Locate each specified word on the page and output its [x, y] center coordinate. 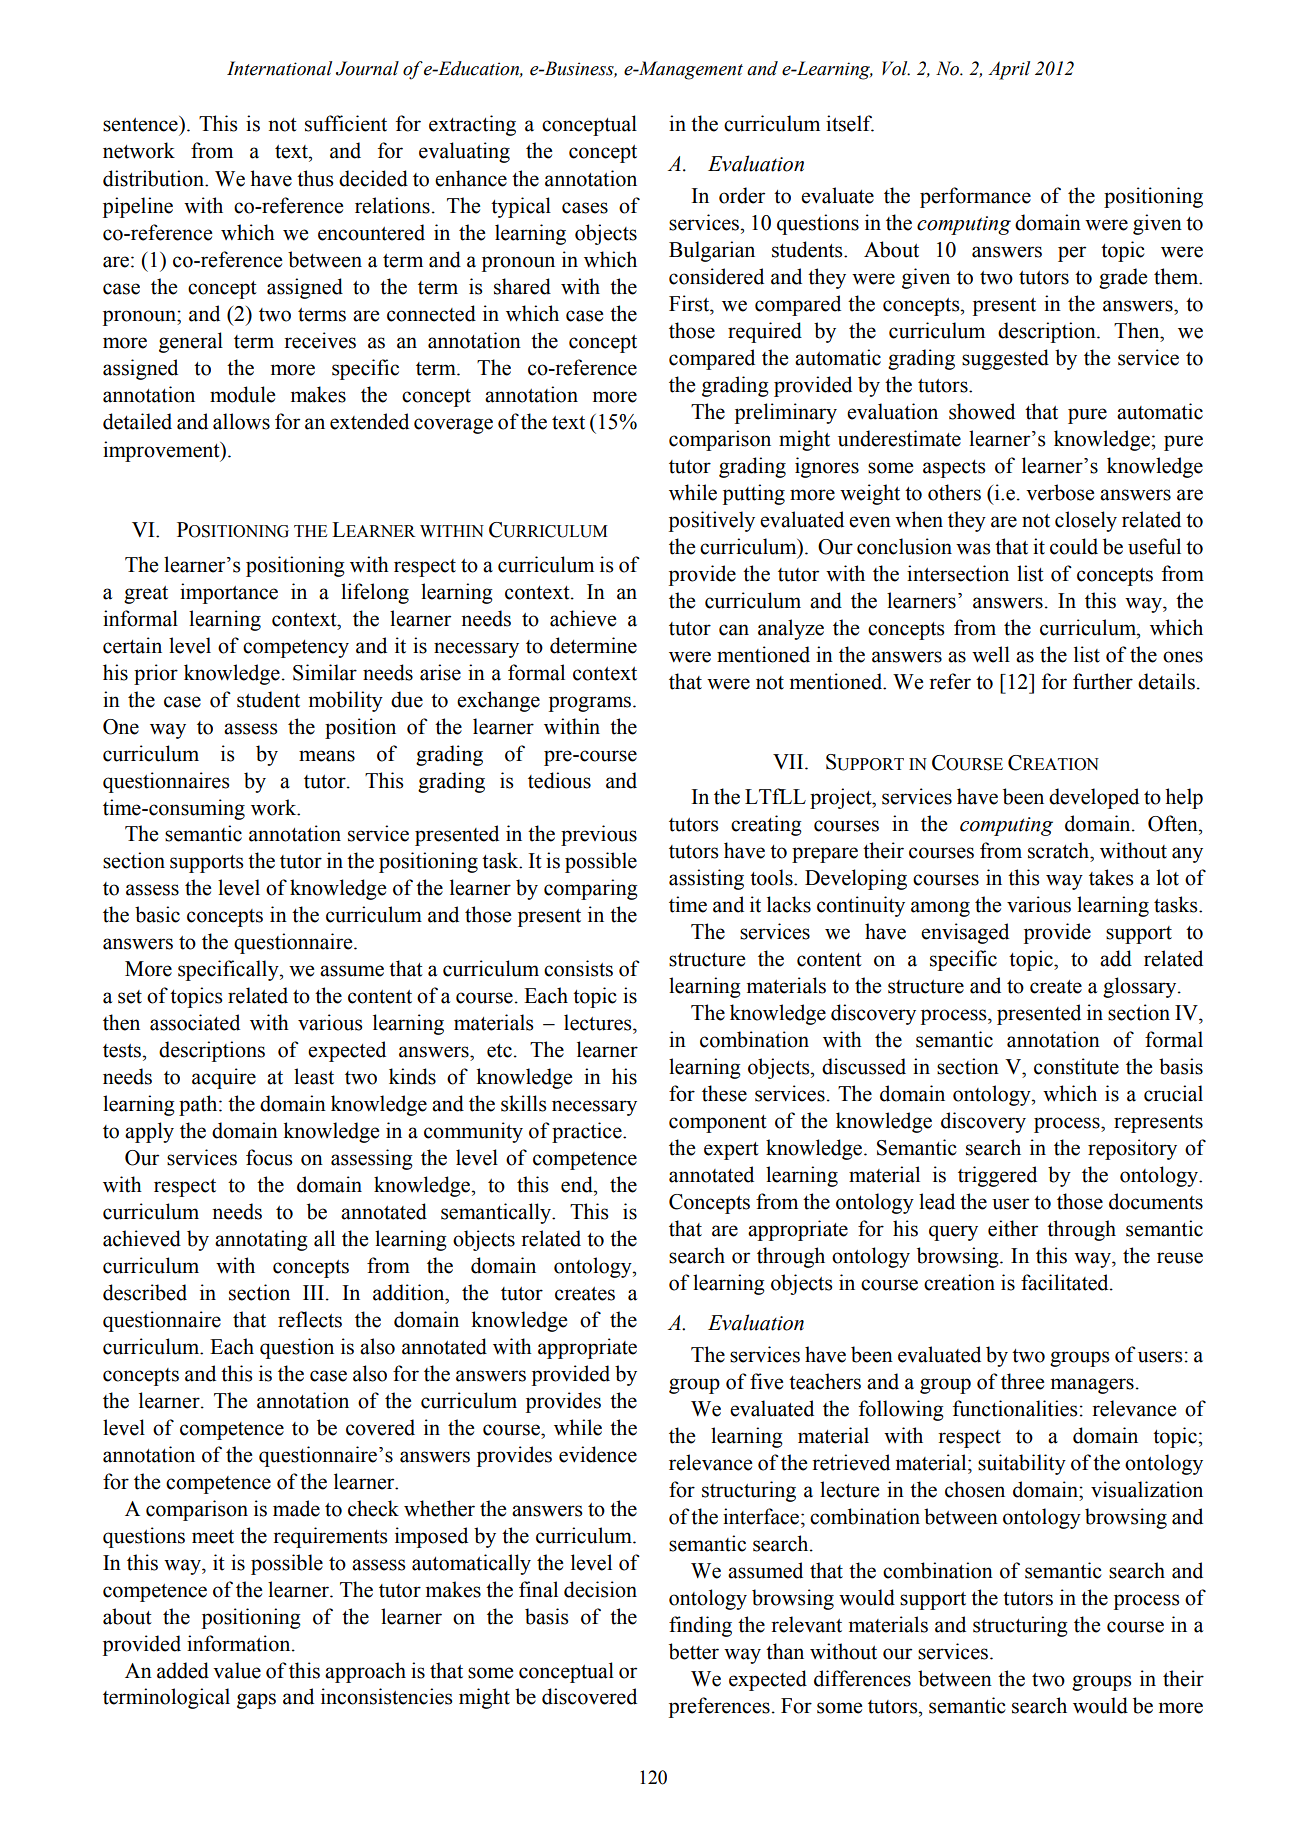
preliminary [786, 413]
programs [591, 704]
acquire [224, 1078]
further [1103, 681]
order [742, 195]
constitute [1076, 1066]
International [279, 68]
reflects [310, 1319]
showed [982, 411]
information [240, 1643]
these [724, 1093]
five [766, 1381]
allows [241, 421]
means [327, 756]
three [1022, 1381]
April [1009, 70]
